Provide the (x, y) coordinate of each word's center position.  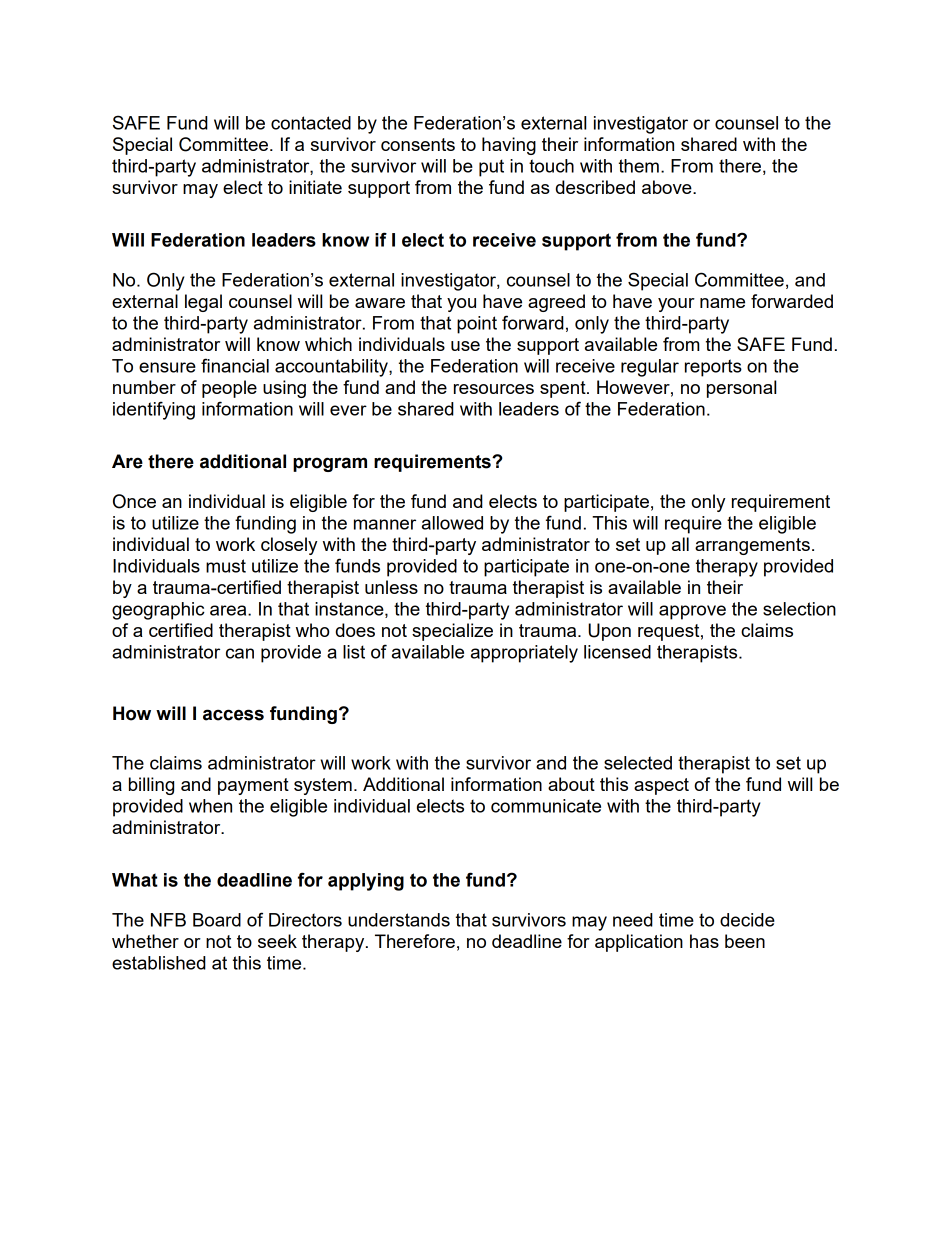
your (676, 305)
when (210, 806)
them (639, 166)
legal (203, 303)
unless (391, 587)
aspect (661, 786)
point (477, 325)
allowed (452, 523)
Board (217, 920)
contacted (311, 123)
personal (741, 389)
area (229, 610)
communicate (546, 806)
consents (418, 144)
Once (134, 501)
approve (692, 612)
